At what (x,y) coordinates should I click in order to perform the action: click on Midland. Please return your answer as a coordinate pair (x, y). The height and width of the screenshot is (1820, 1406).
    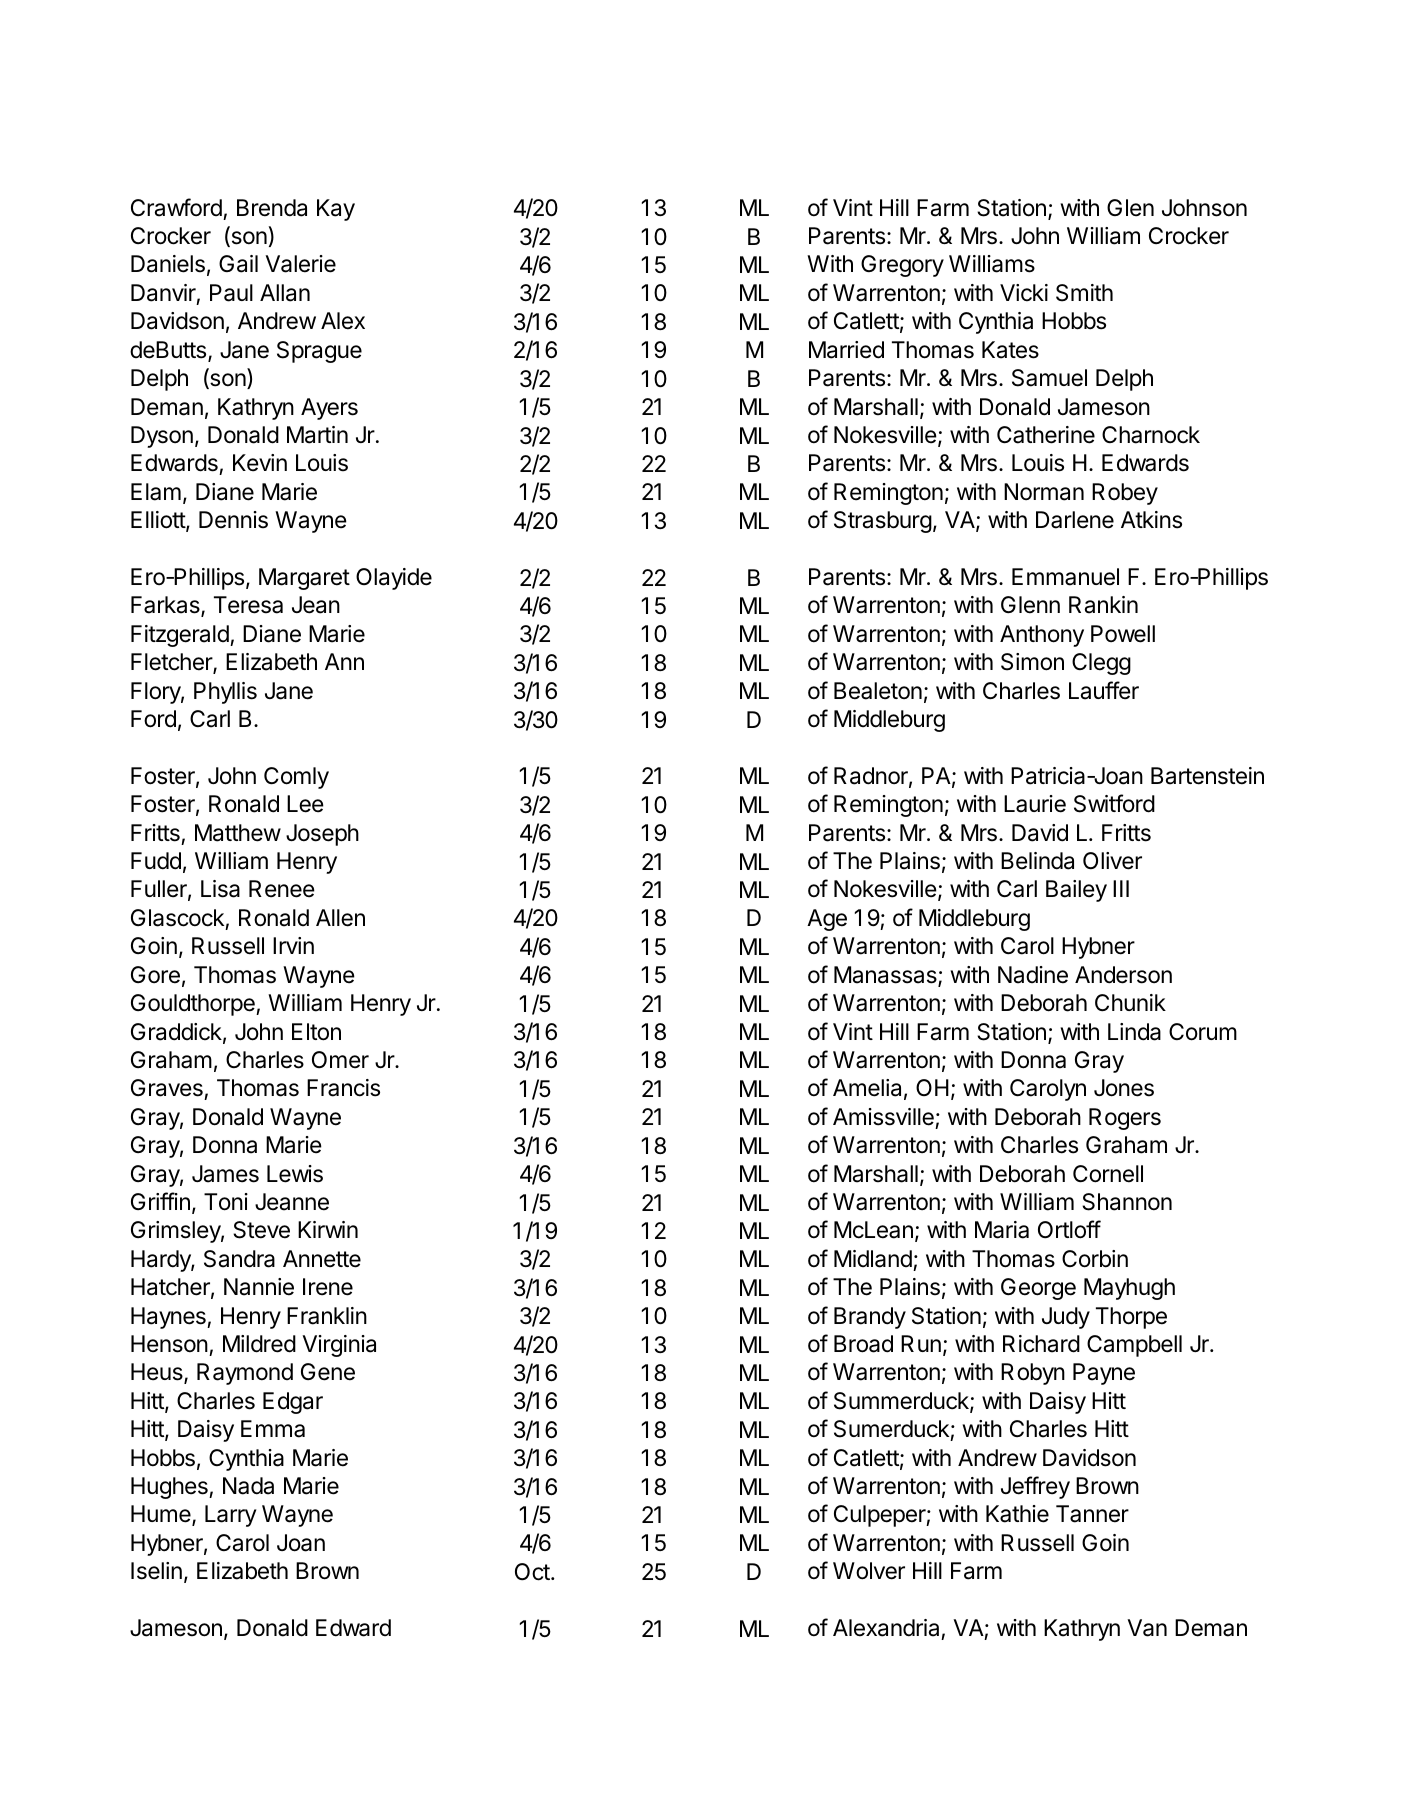
    Looking at the image, I should click on (873, 1259).
